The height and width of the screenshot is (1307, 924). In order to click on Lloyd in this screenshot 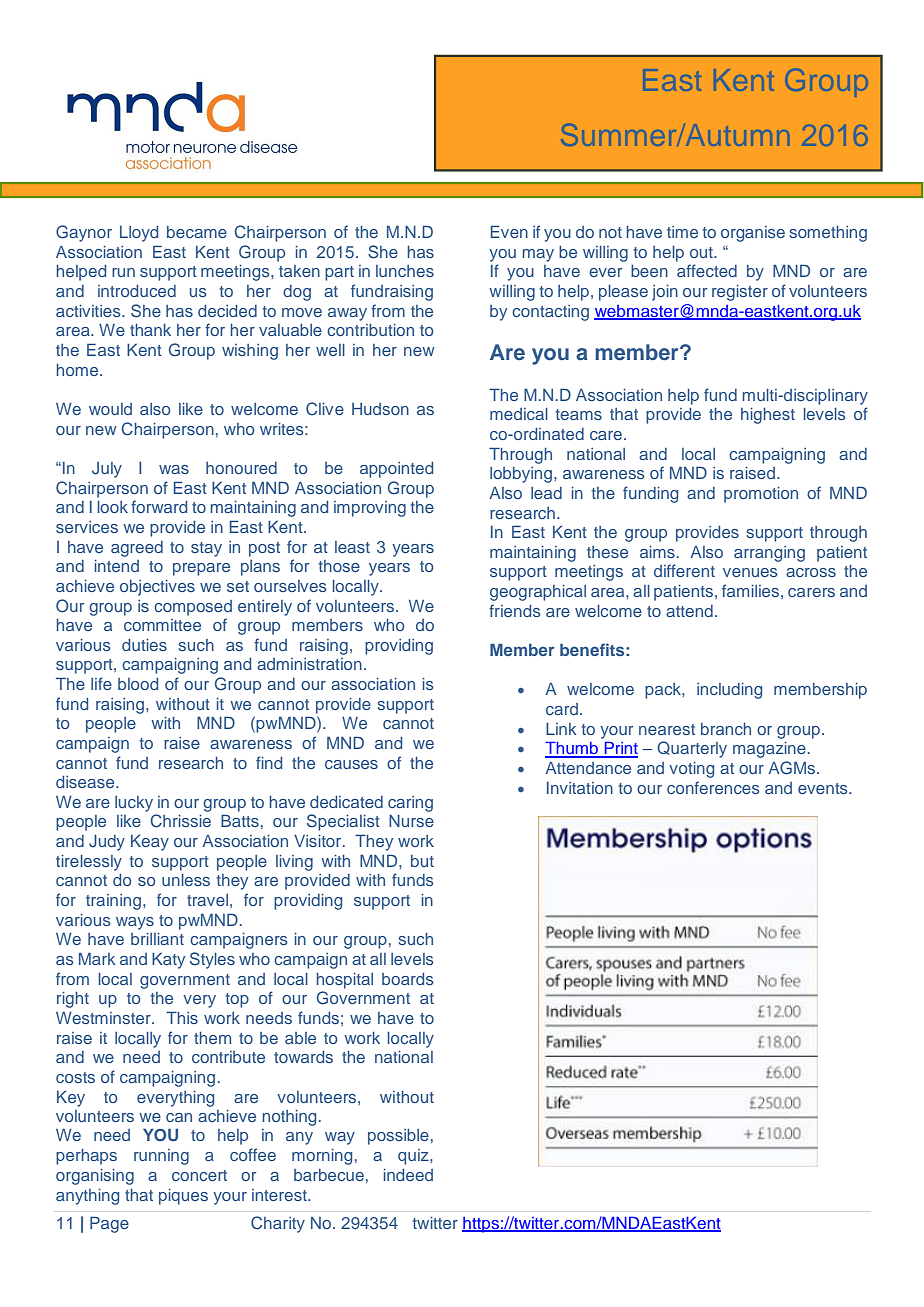, I will do `click(139, 234)`.
